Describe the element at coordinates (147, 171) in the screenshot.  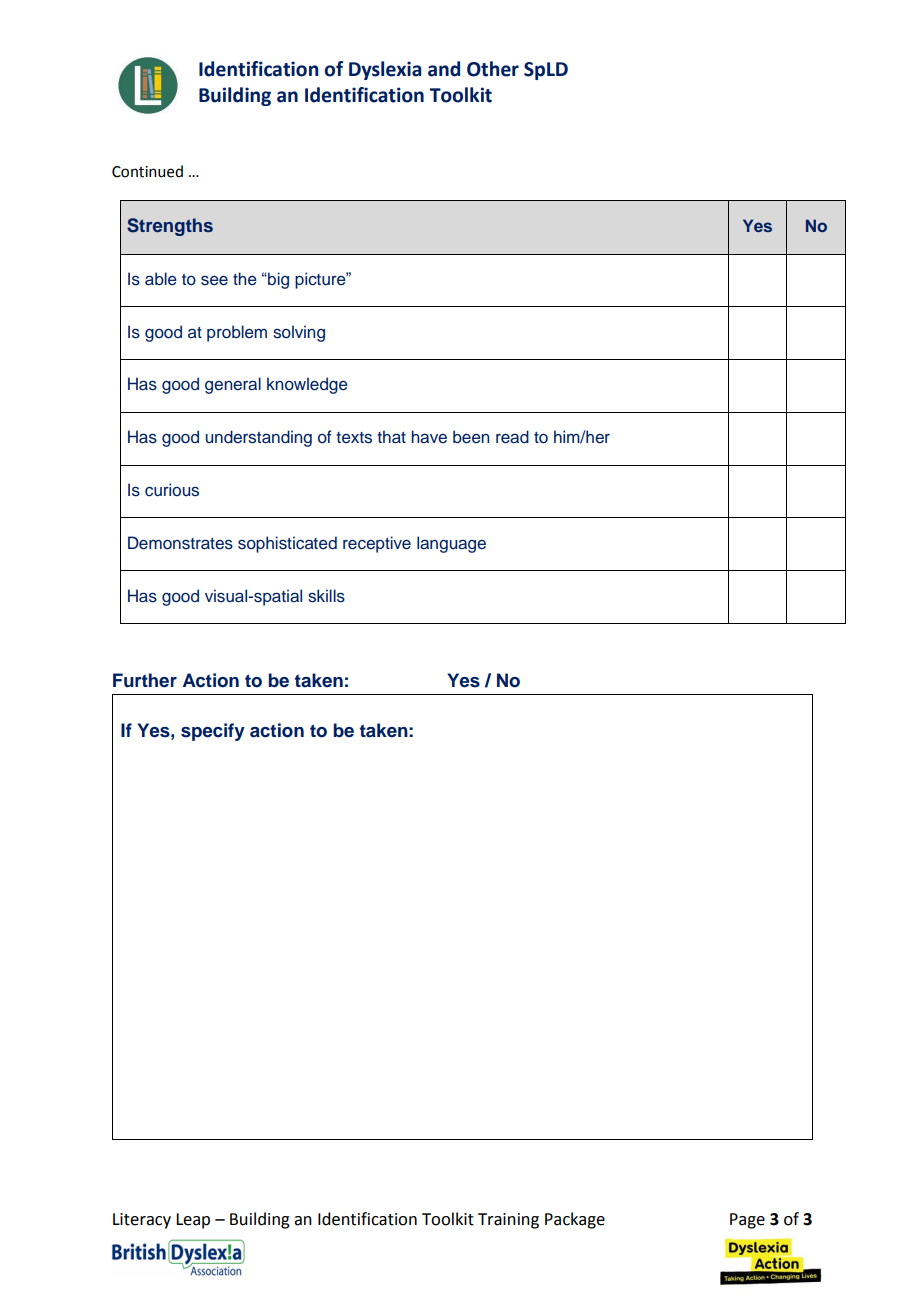
I see `Continued` at that location.
